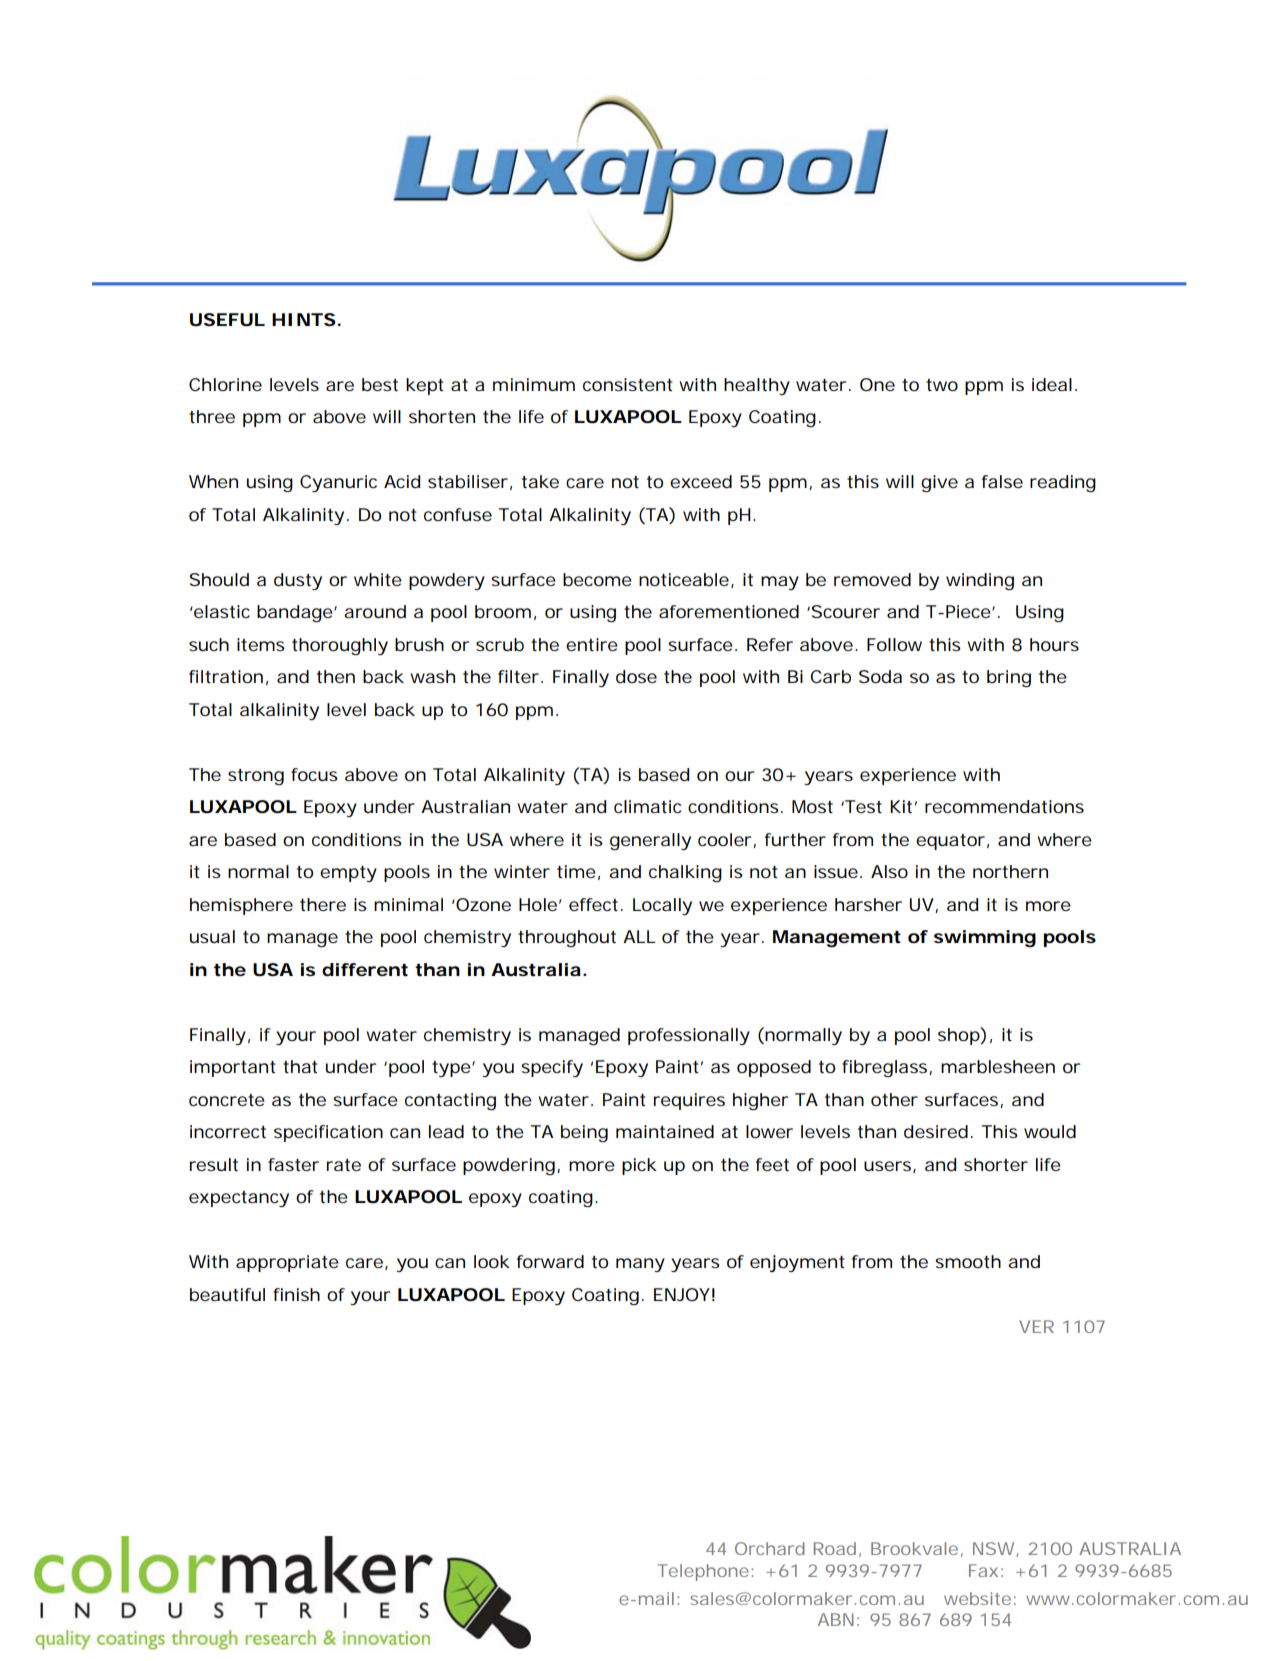 Image resolution: width=1283 pixels, height=1661 pixels. I want to click on focus, so click(314, 774).
